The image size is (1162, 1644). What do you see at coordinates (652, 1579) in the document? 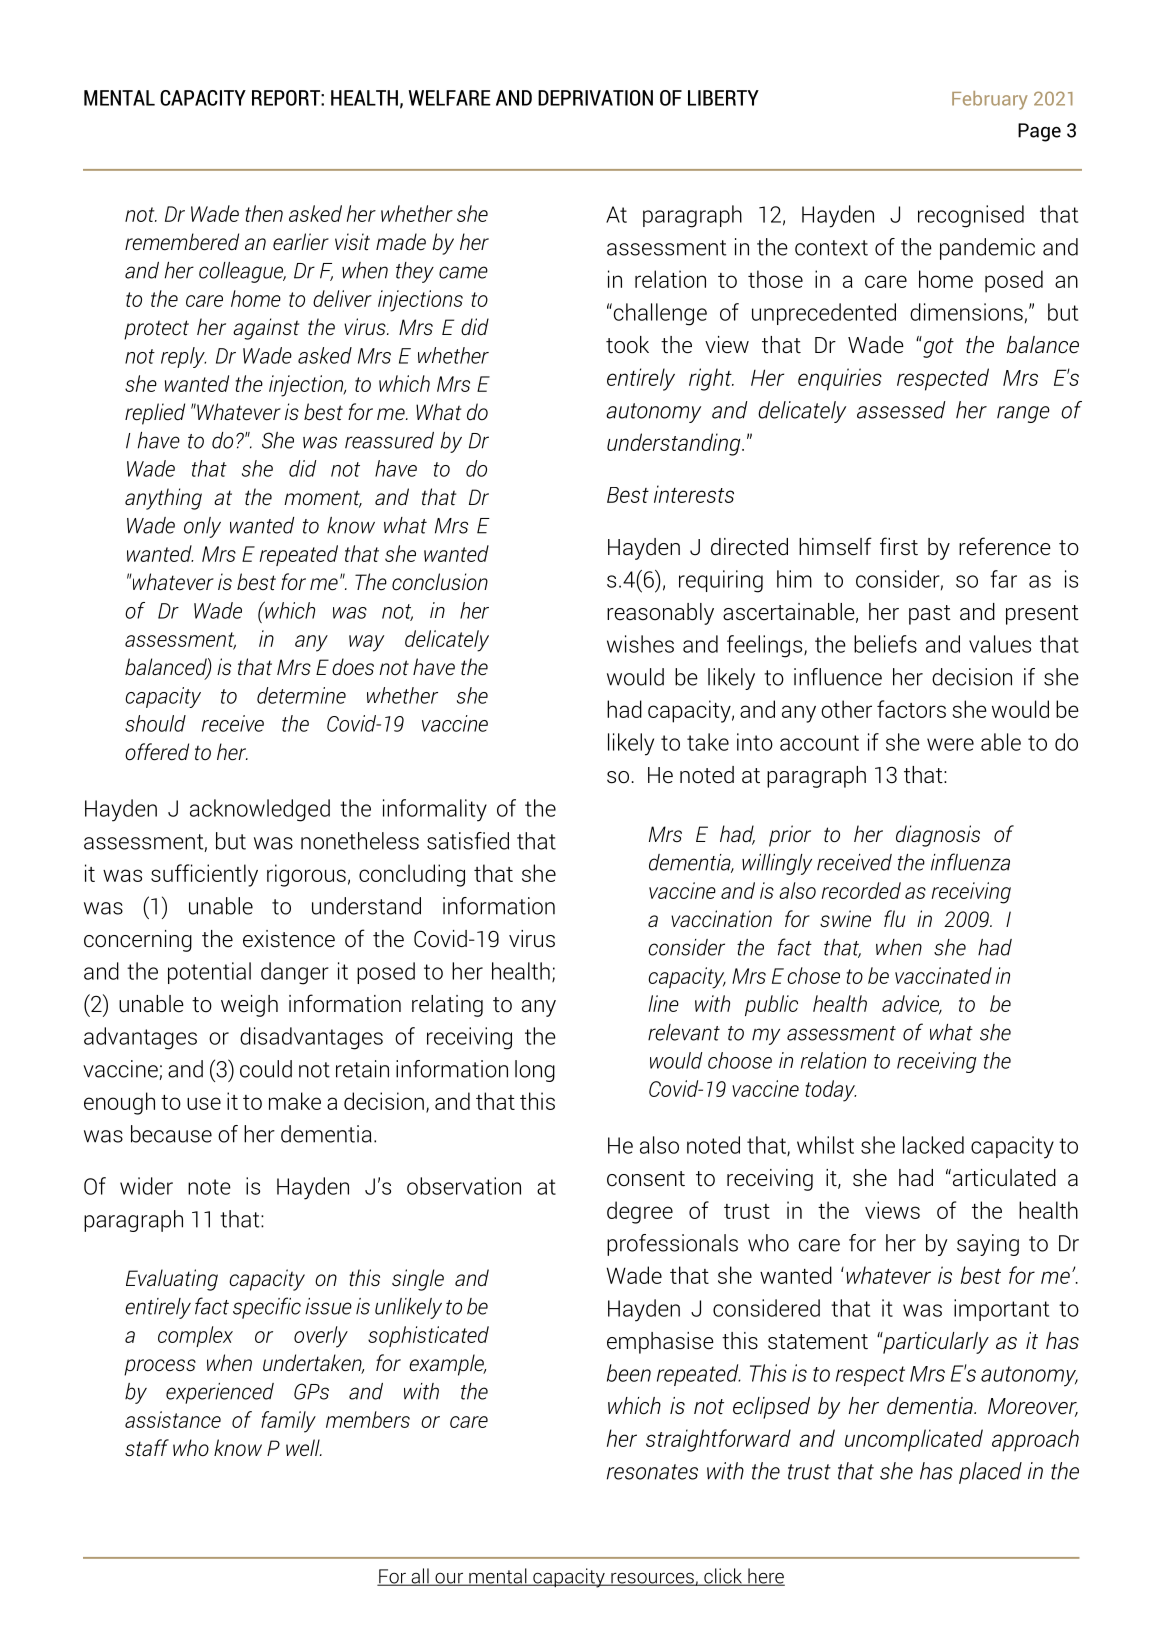
I see `resources` at bounding box center [652, 1579].
